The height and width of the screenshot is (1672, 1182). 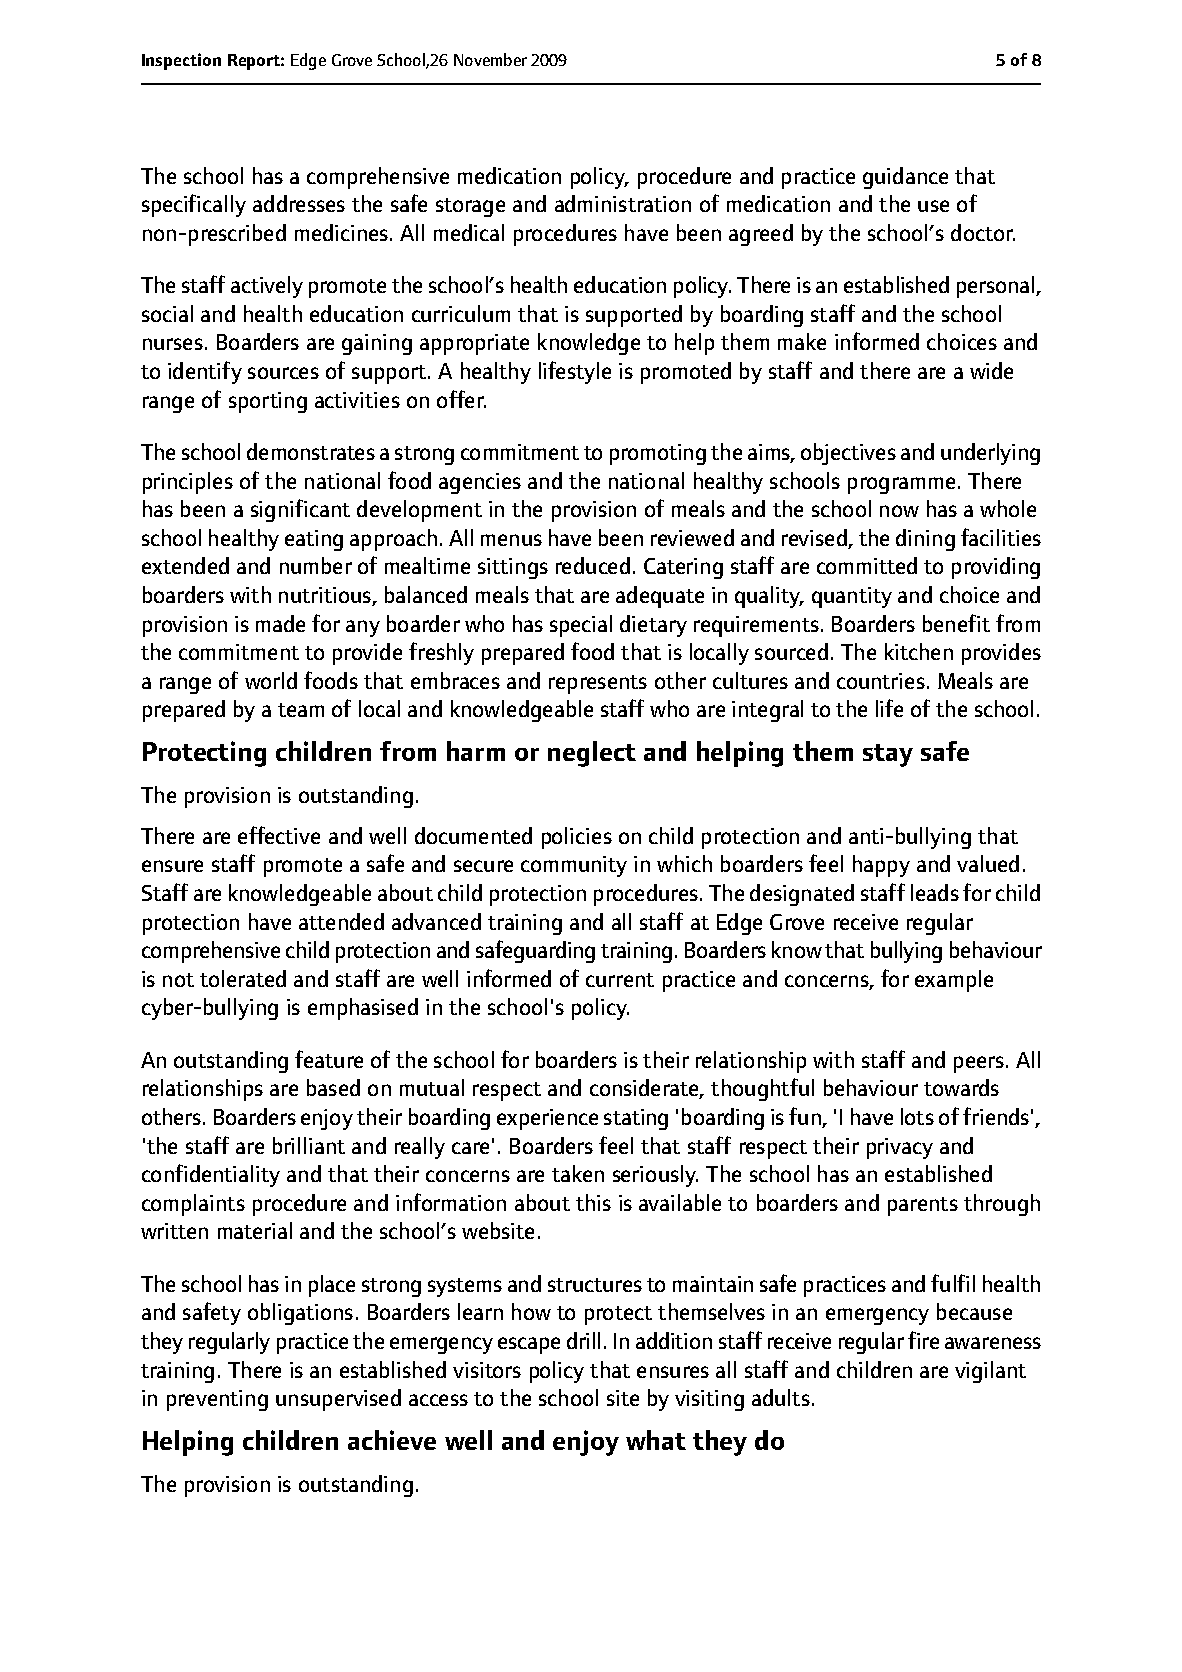 I want to click on Inspection, so click(x=181, y=61).
